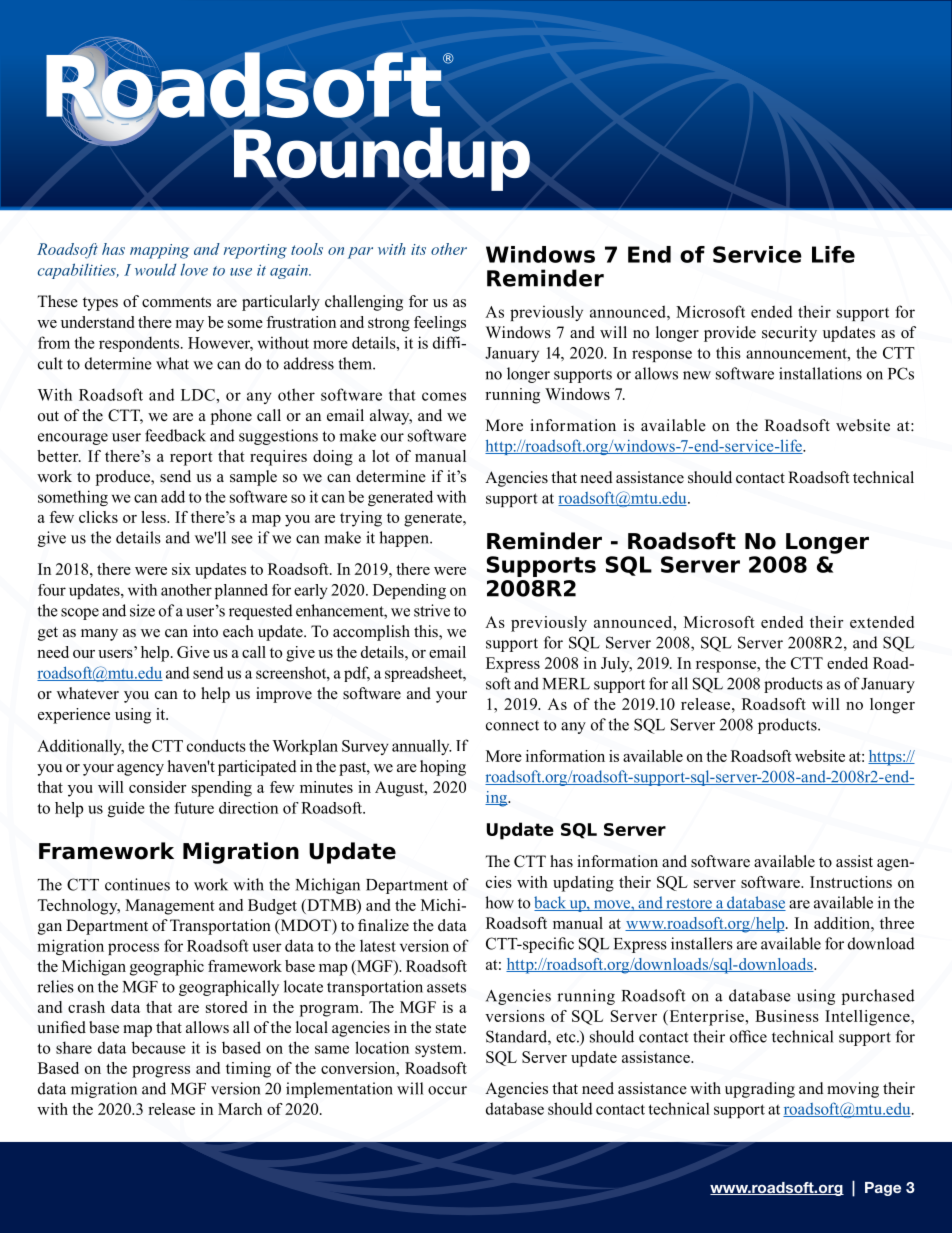 Image resolution: width=952 pixels, height=1233 pixels. Describe the element at coordinates (851, 882) in the image. I see `Instructions` at that location.
